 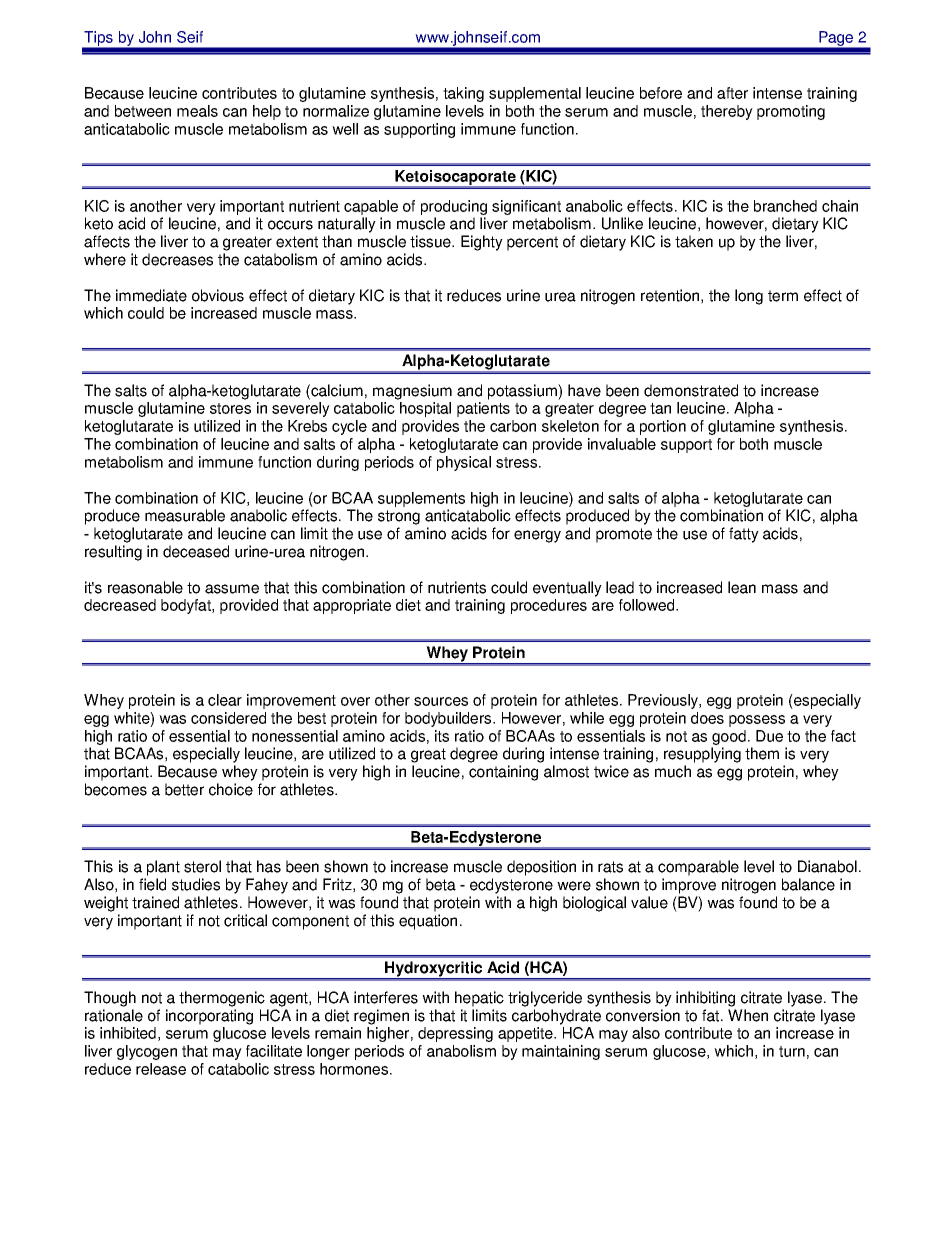 I want to click on thereby, so click(x=727, y=112).
